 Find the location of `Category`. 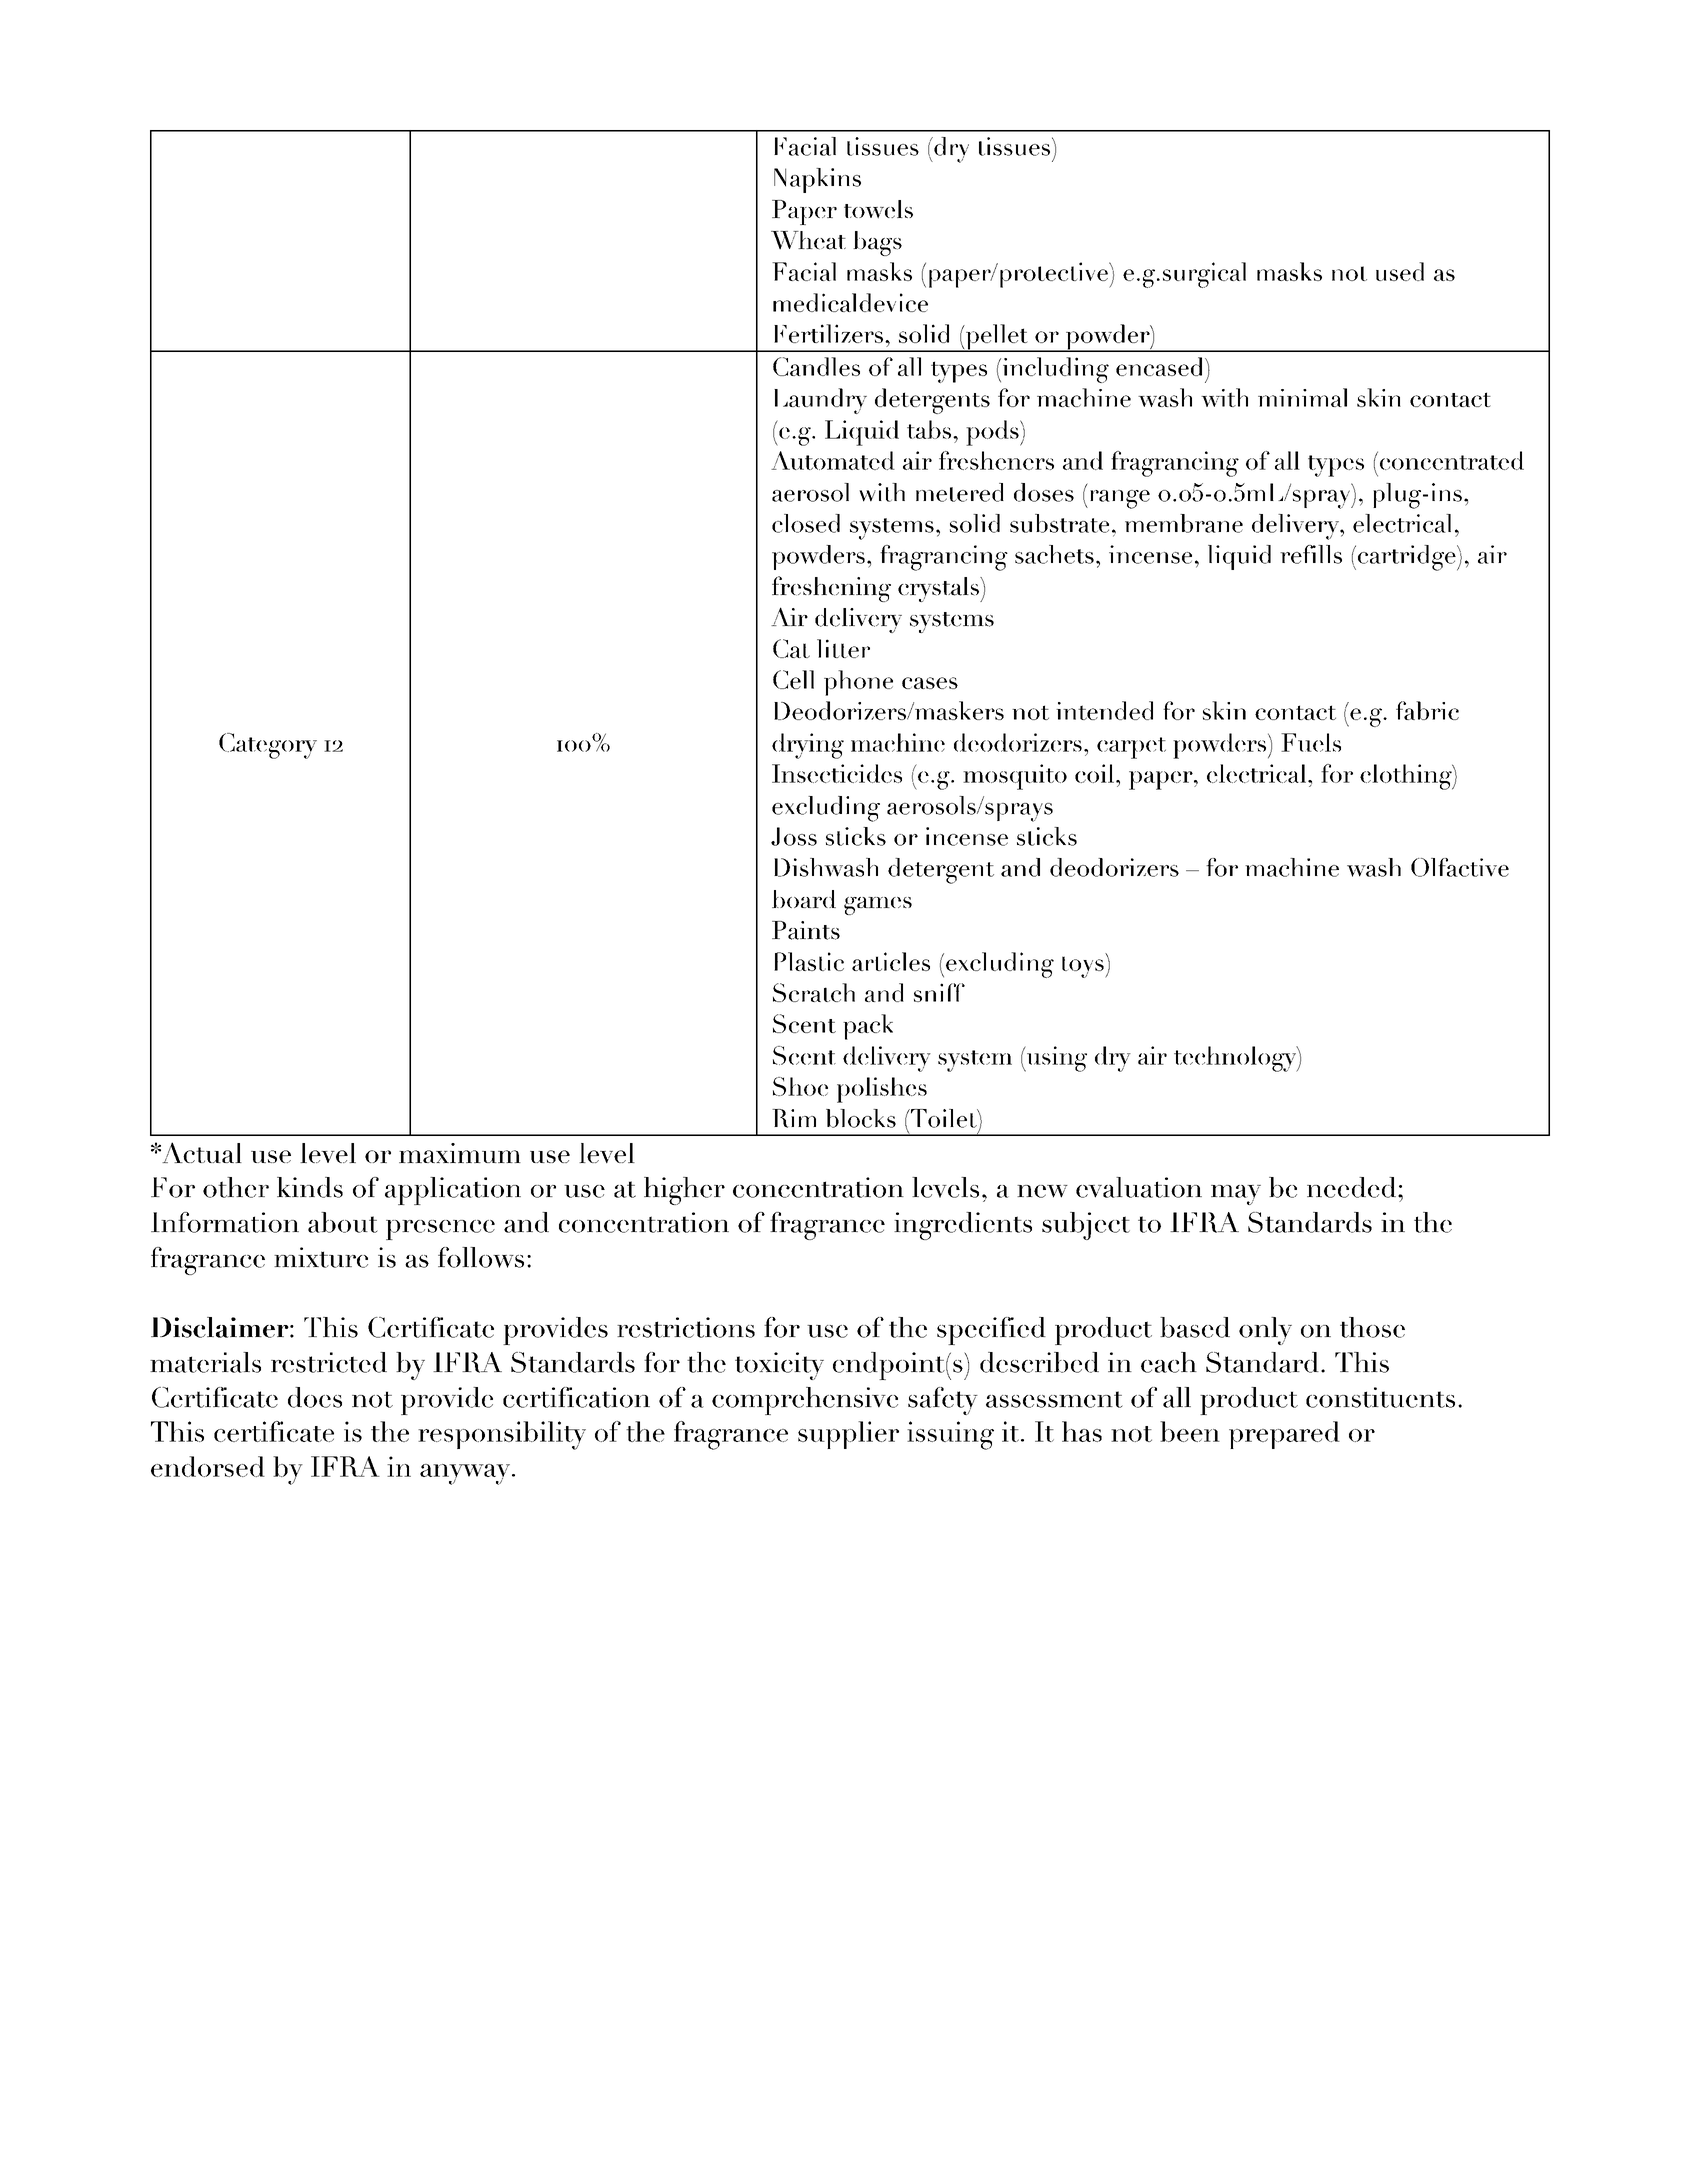

Category is located at coordinates (268, 746).
